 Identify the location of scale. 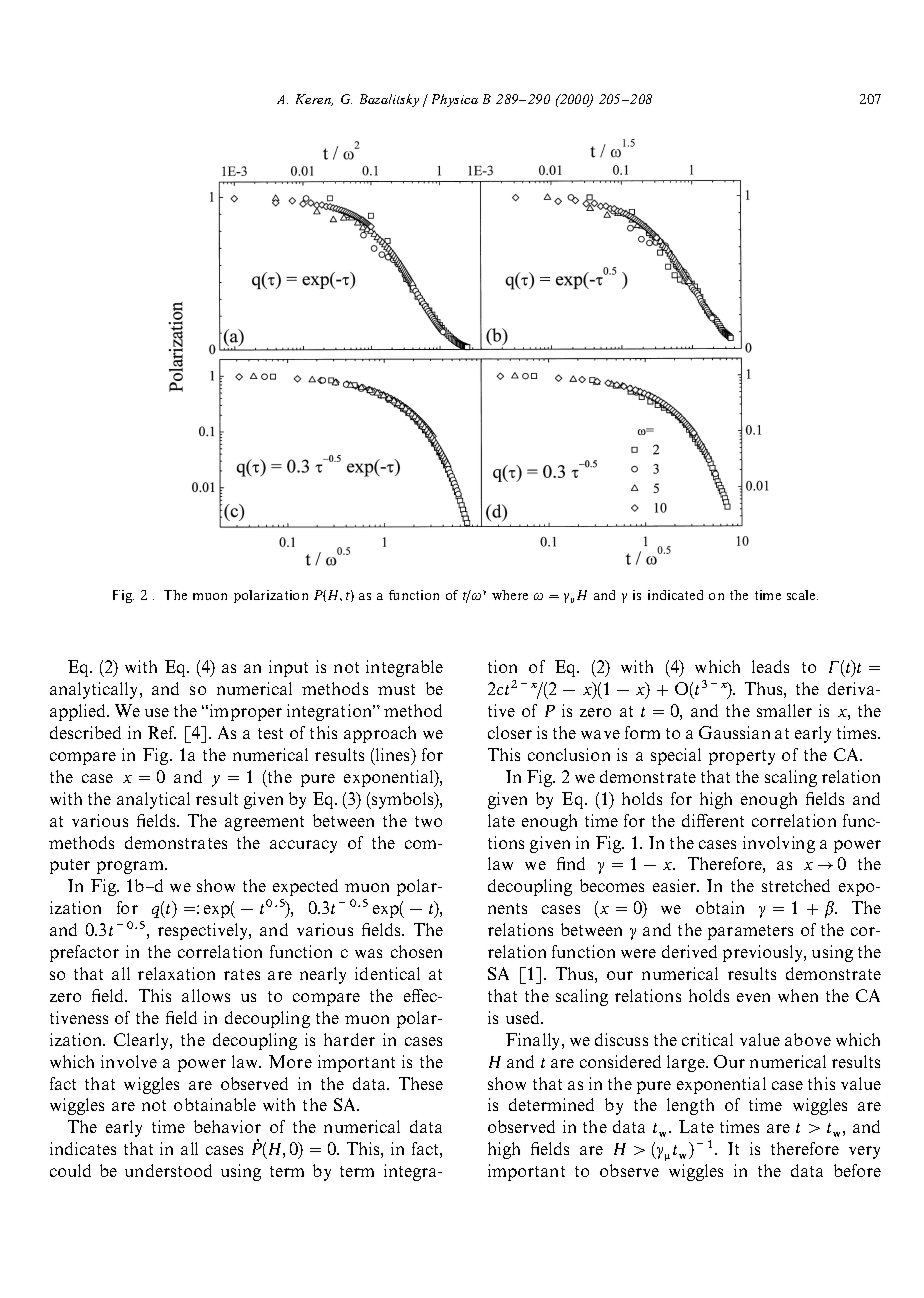
(802, 595).
